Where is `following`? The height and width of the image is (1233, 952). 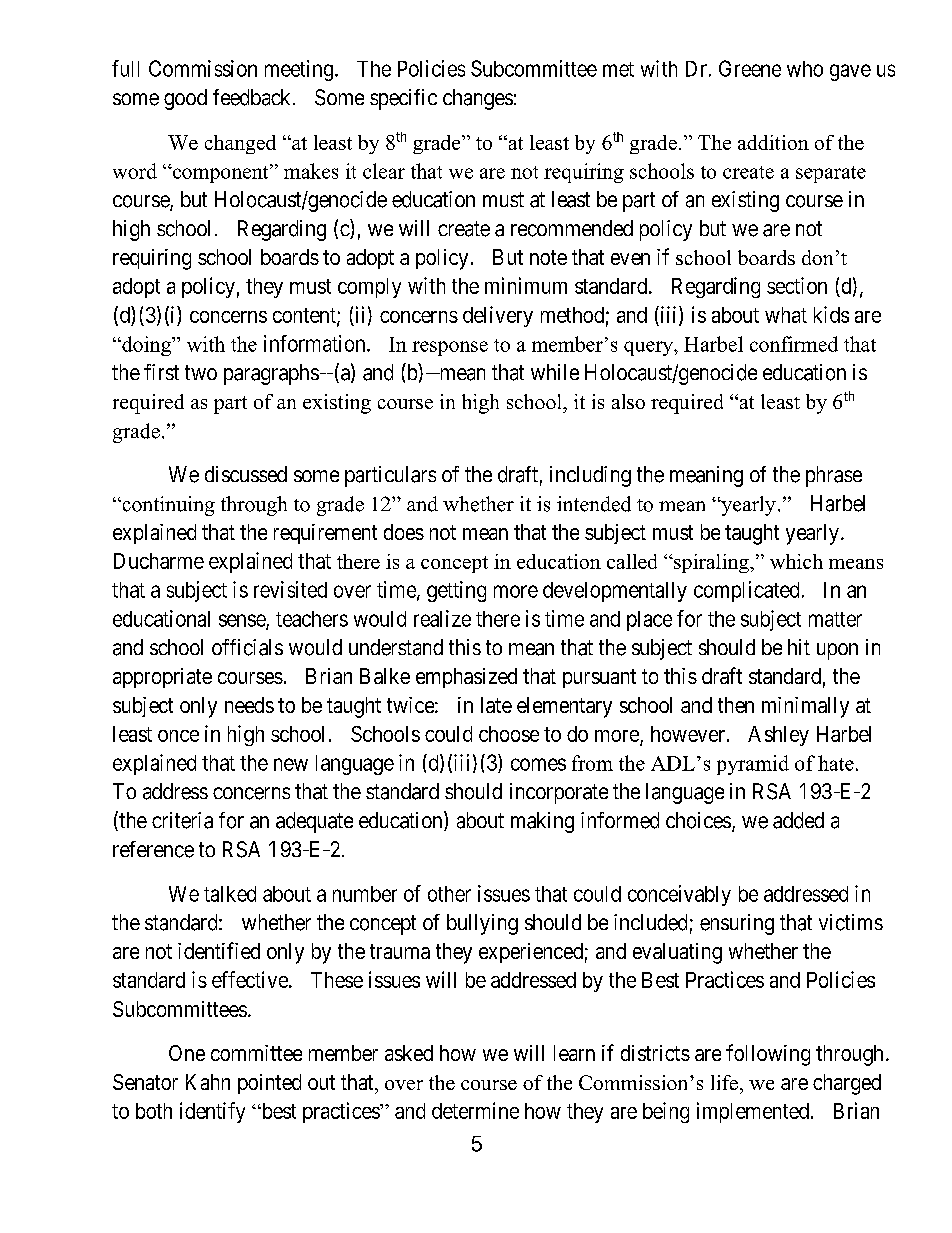
following is located at coordinates (768, 1055).
